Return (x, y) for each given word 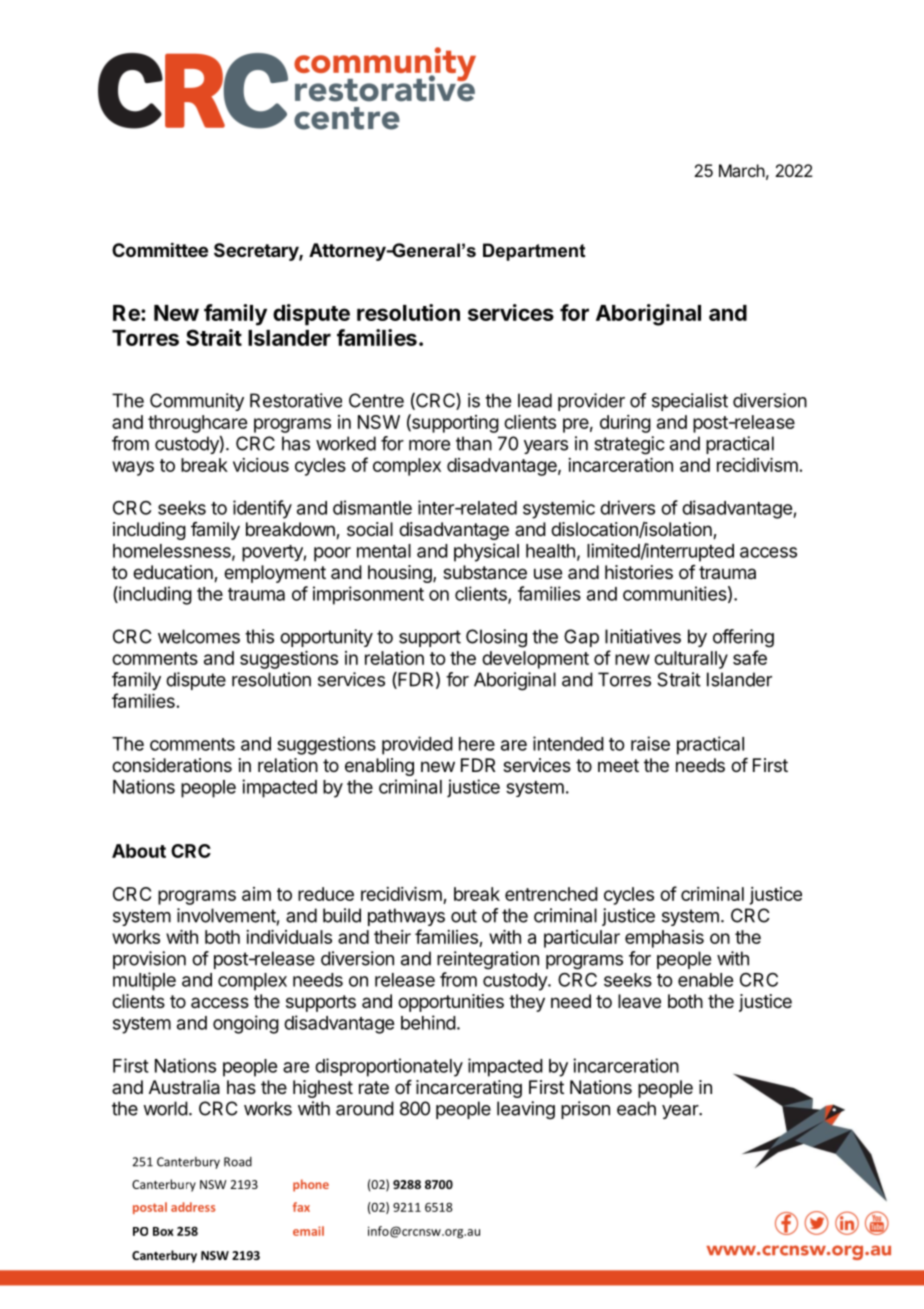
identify (262, 509)
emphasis (664, 939)
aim (256, 894)
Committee (160, 249)
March (742, 170)
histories (639, 572)
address (193, 1207)
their (392, 937)
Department (534, 252)
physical (486, 552)
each (636, 1108)
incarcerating (469, 1089)
